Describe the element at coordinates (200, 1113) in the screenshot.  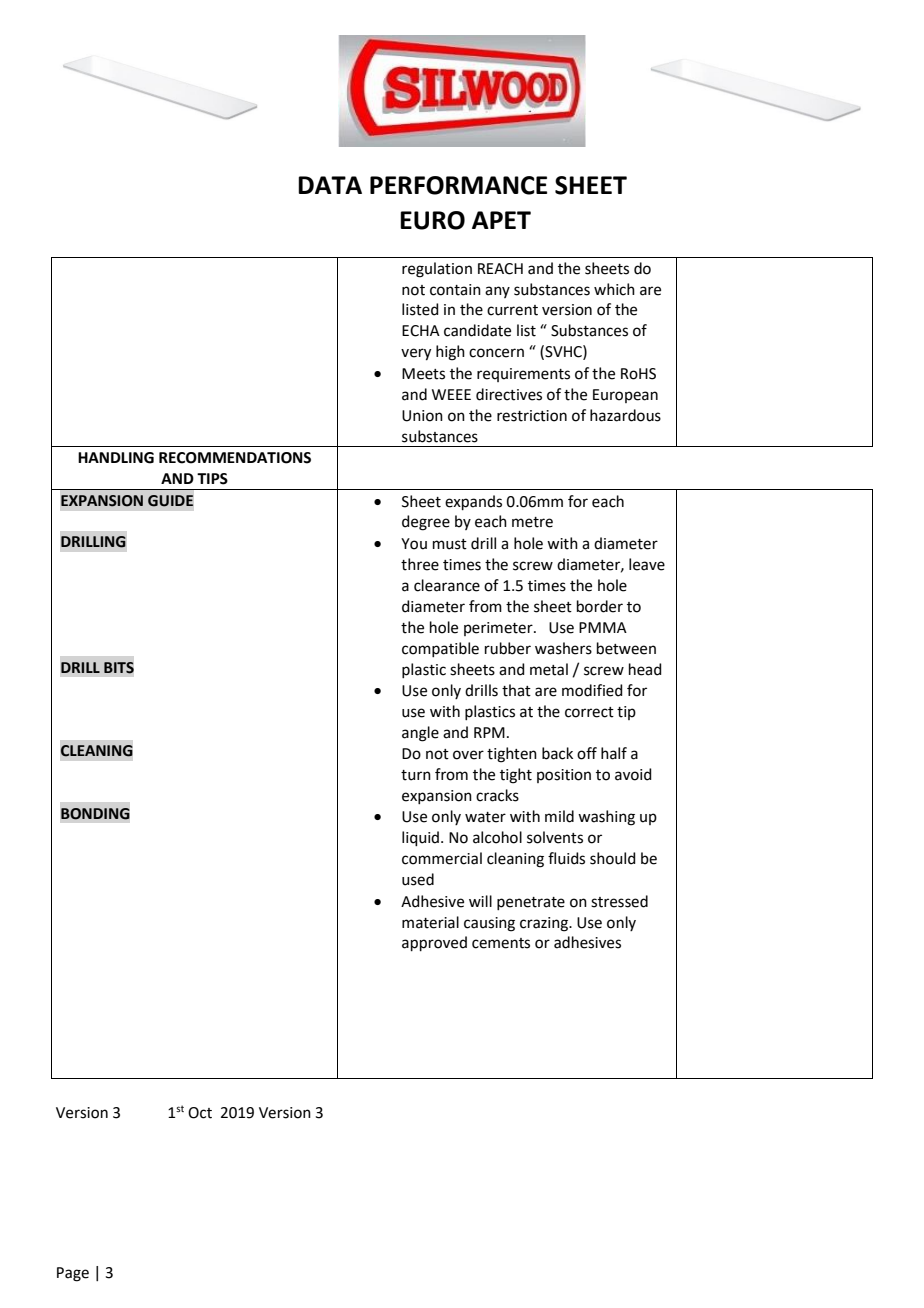
I see `Oct` at that location.
